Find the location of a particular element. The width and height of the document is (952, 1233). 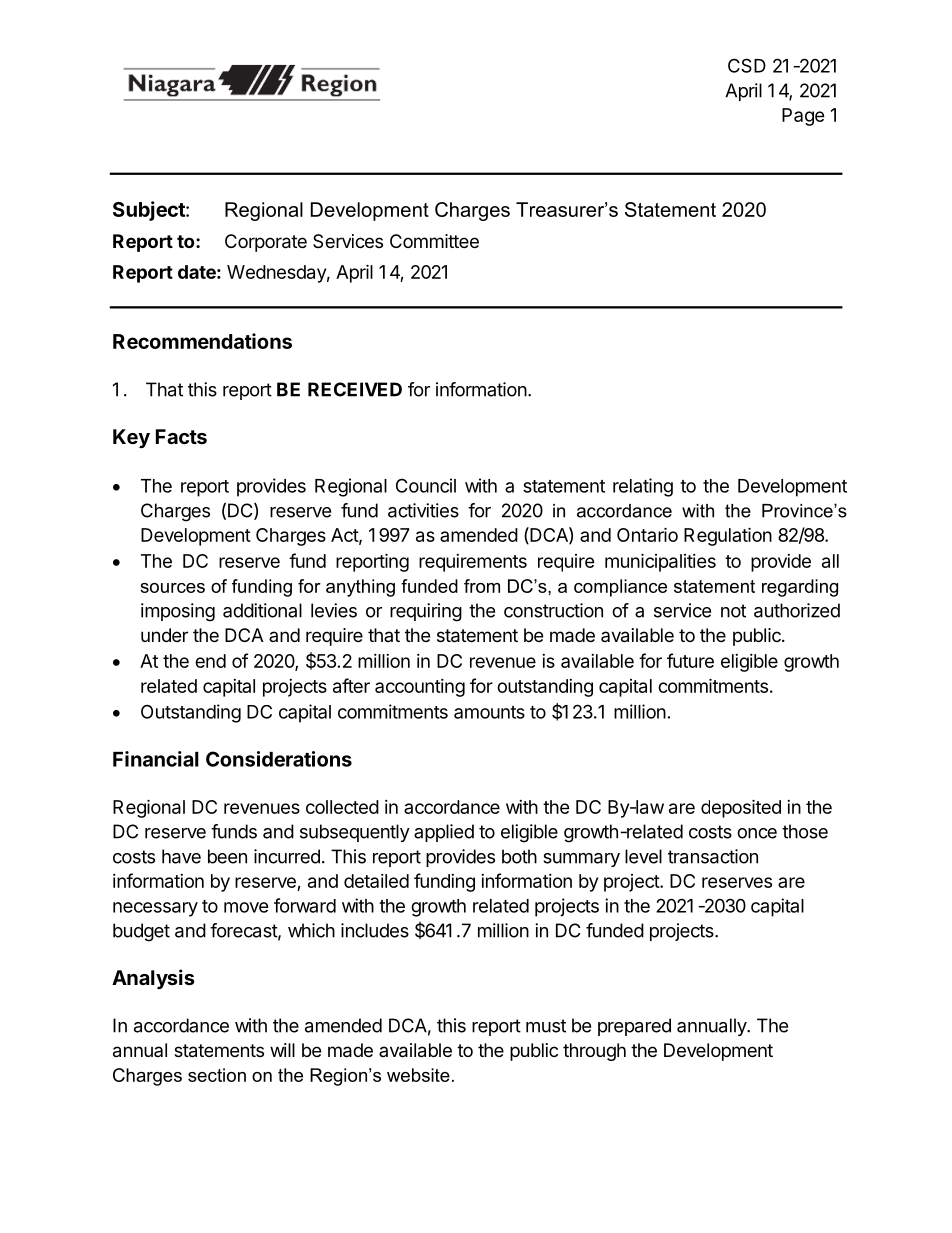

Corporate is located at coordinates (266, 243).
